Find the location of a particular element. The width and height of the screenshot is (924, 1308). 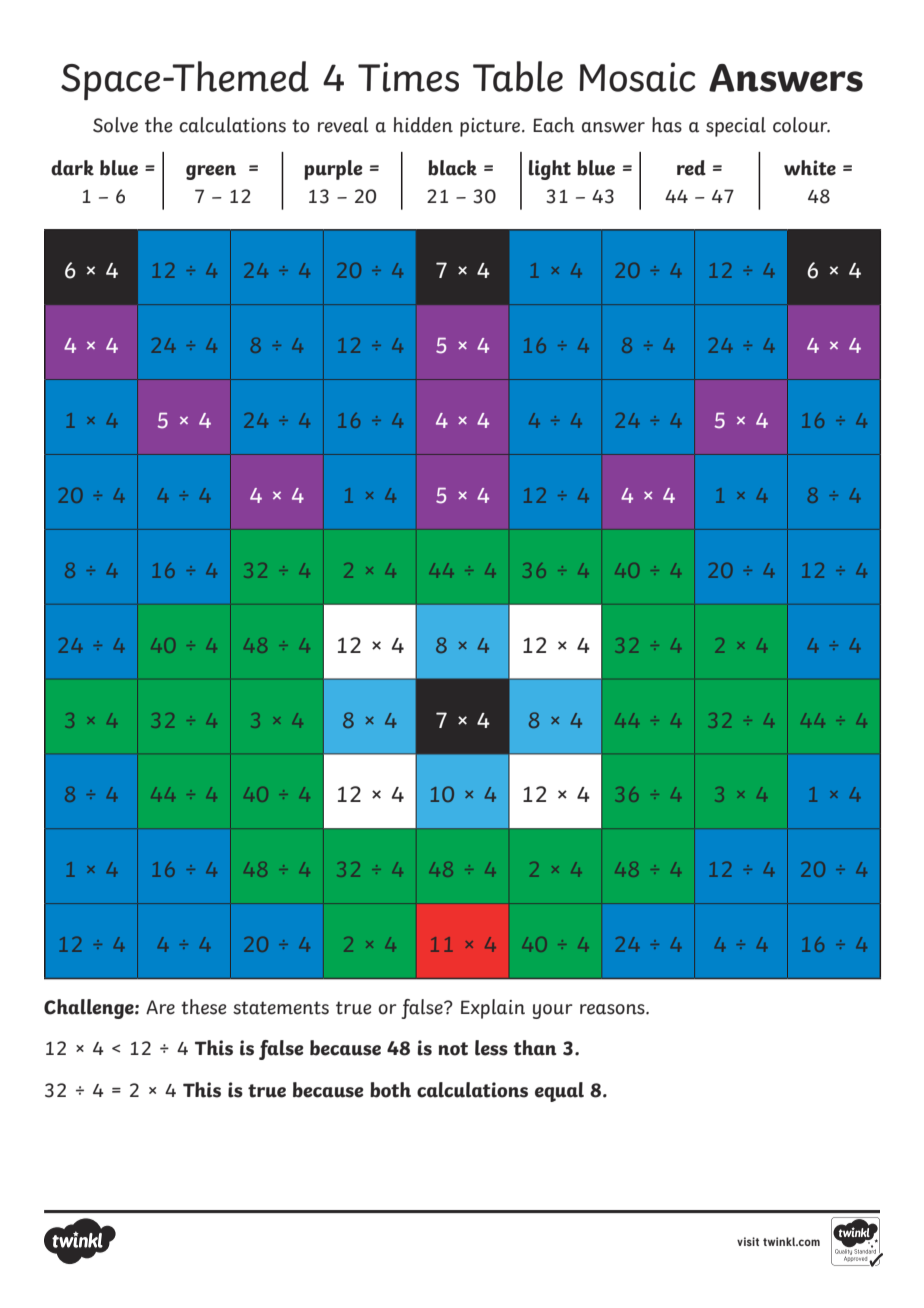

both is located at coordinates (390, 1090).
